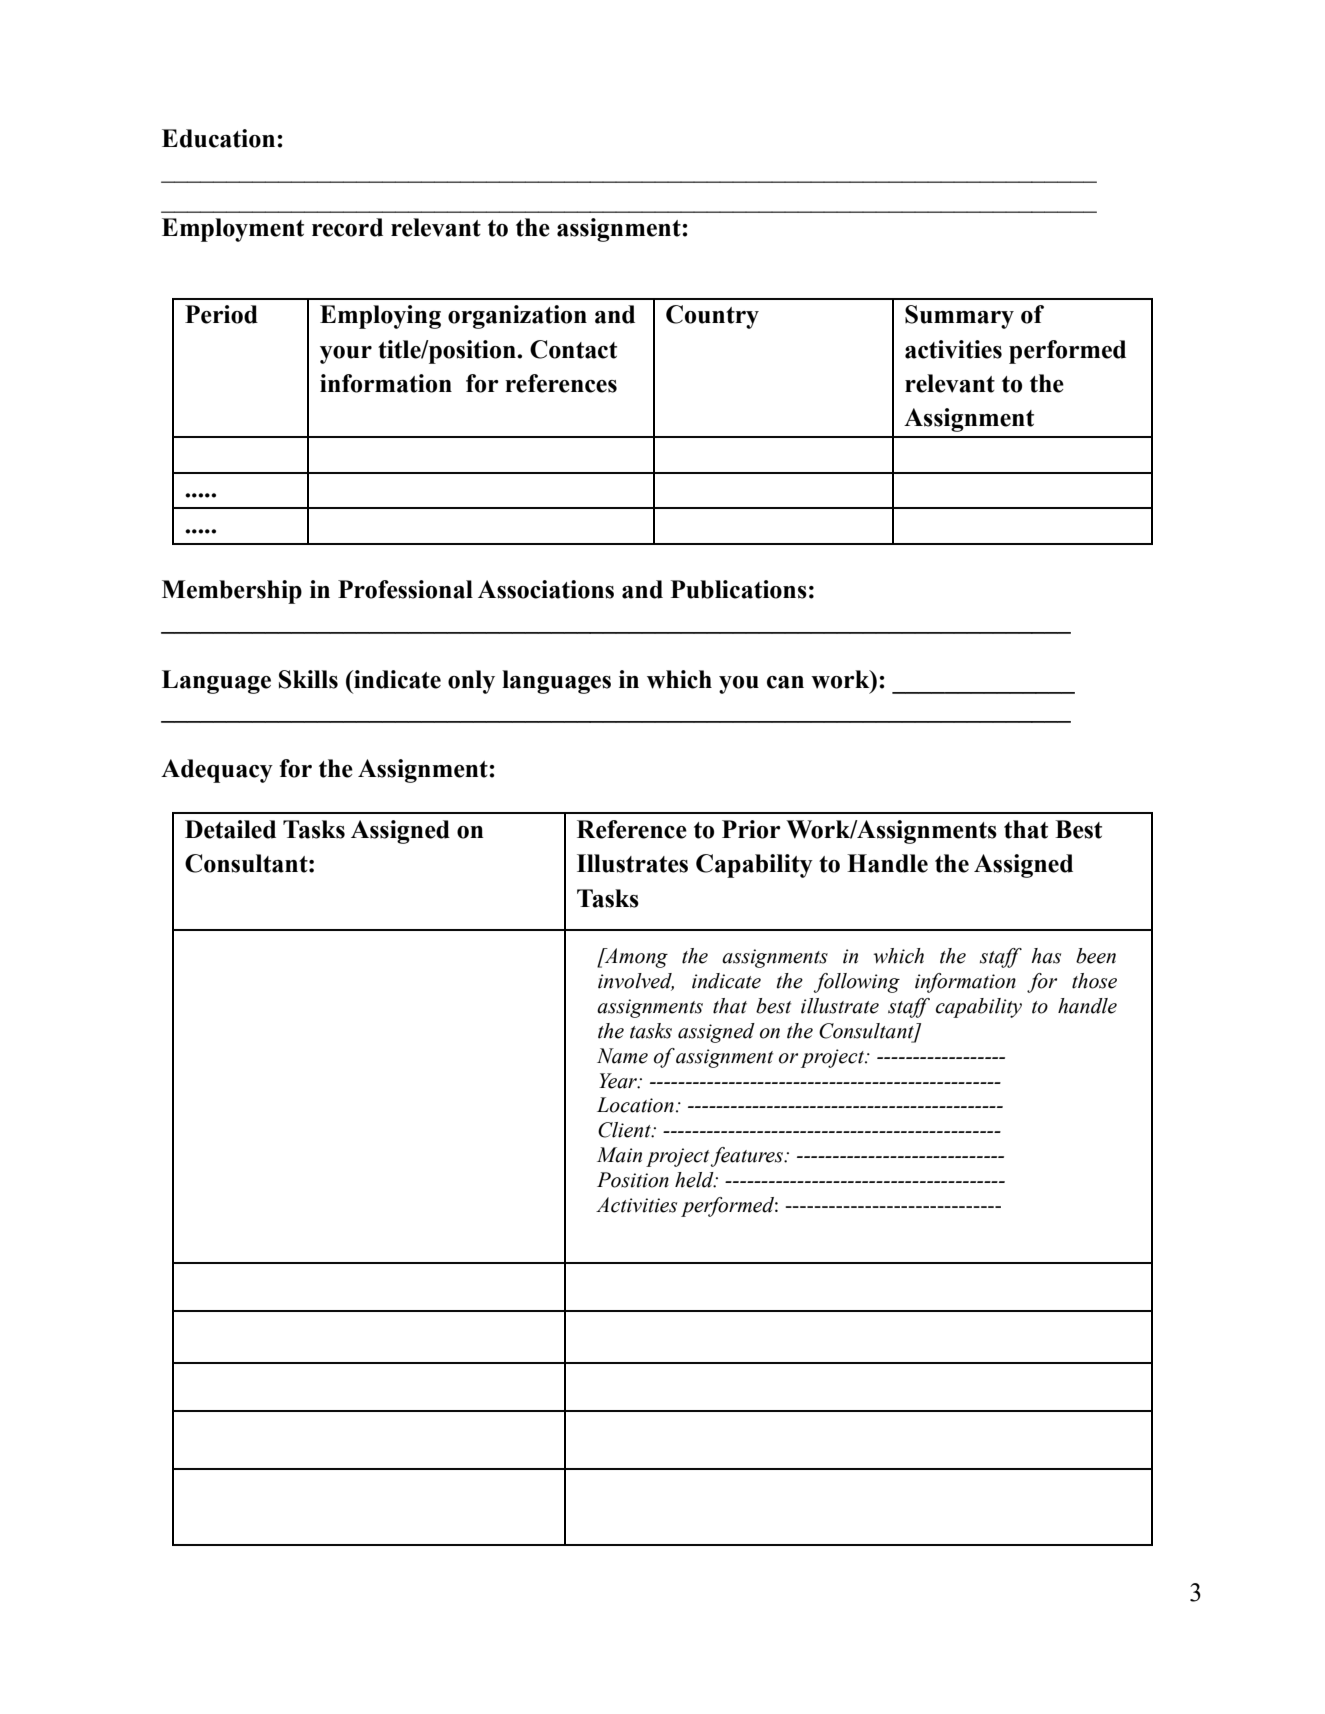  Describe the element at coordinates (712, 317) in the page. I see `Country` at that location.
